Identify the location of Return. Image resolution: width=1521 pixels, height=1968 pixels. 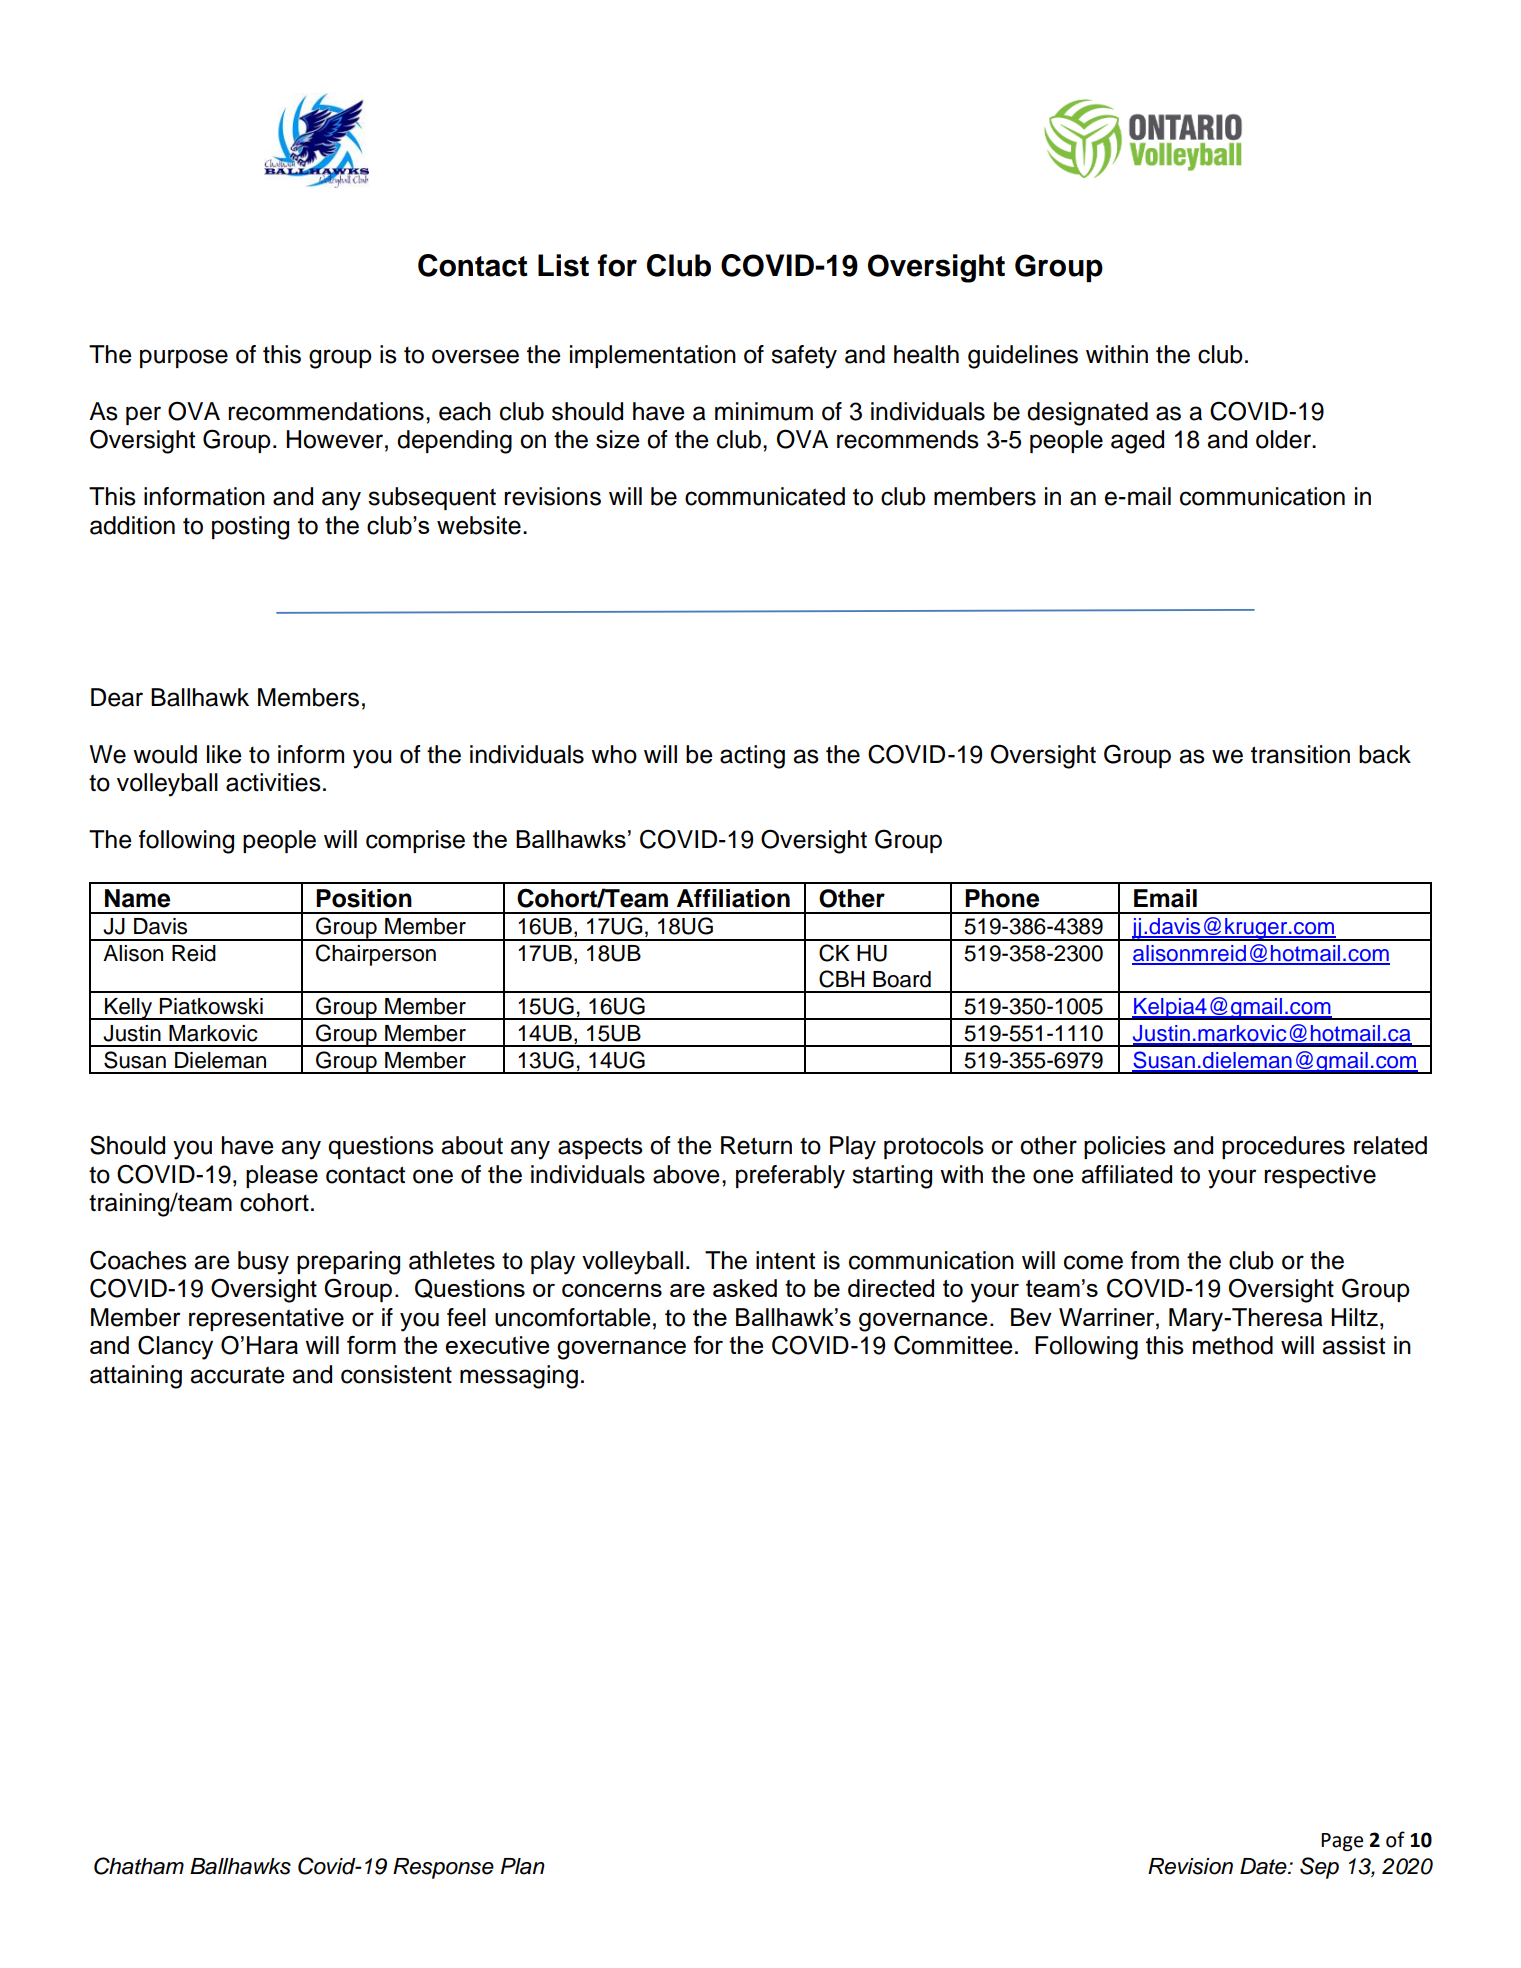
(756, 1145).
